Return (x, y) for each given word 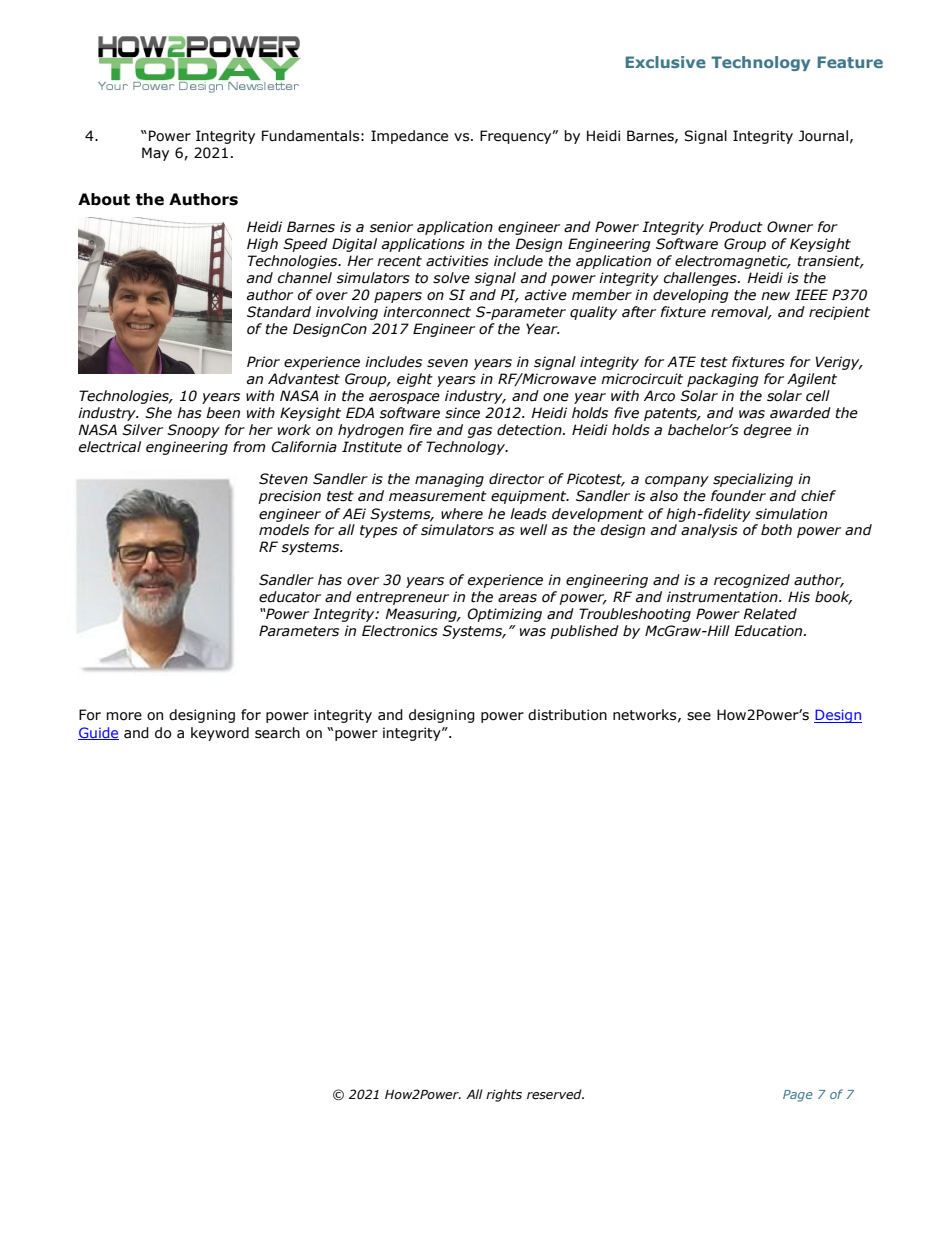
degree (767, 431)
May (155, 154)
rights (504, 1095)
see (699, 716)
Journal (823, 136)
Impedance (409, 137)
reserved (555, 1094)
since (462, 413)
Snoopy (193, 431)
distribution (567, 715)
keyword (220, 734)
